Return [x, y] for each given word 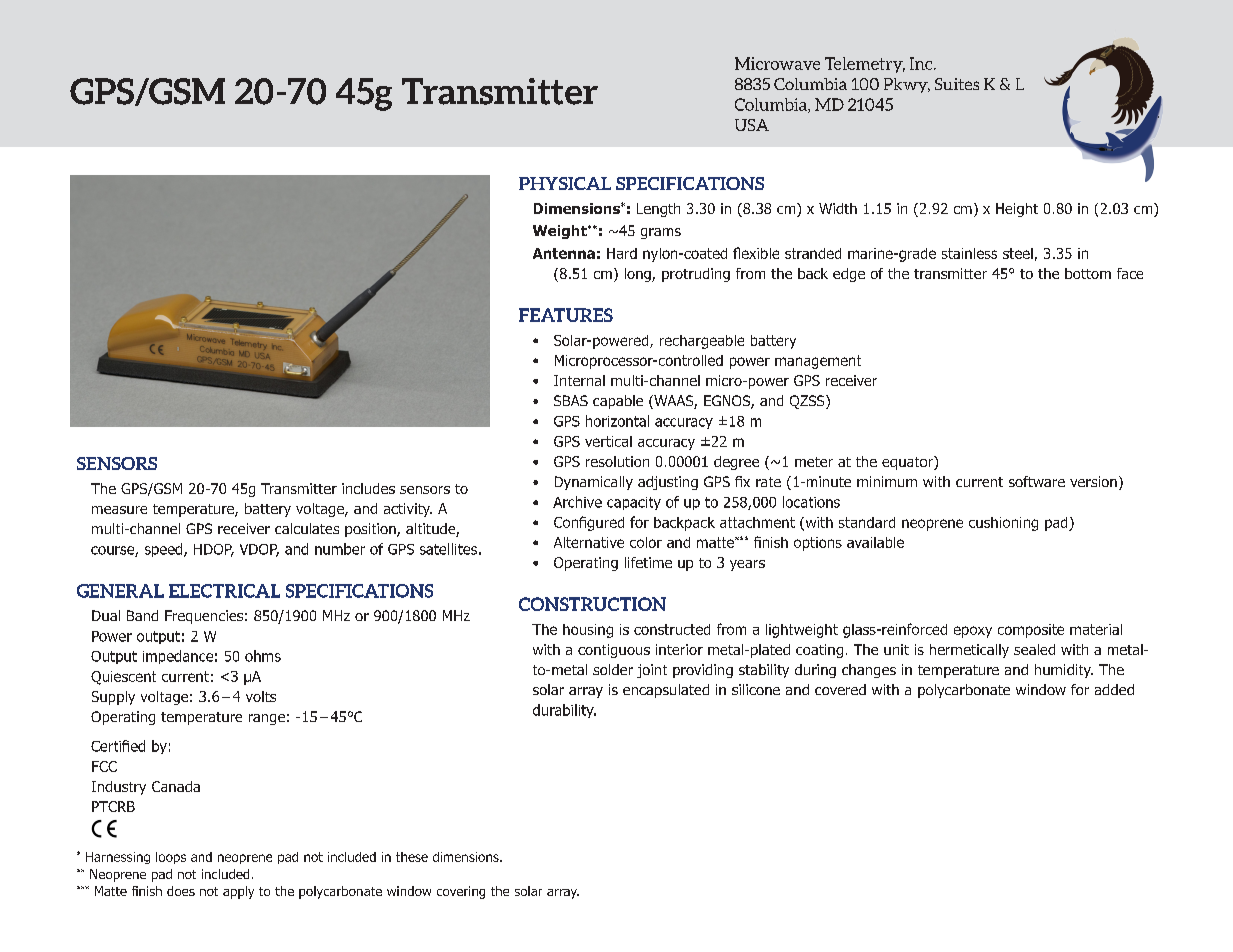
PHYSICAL [565, 183]
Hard [622, 253]
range [267, 719]
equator [908, 463]
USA [752, 125]
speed [165, 550]
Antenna [564, 253]
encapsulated [666, 691]
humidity [1064, 671]
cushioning [1003, 524]
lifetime [648, 562]
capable [618, 402]
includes [368, 488]
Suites [957, 84]
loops [171, 858]
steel [1018, 253]
